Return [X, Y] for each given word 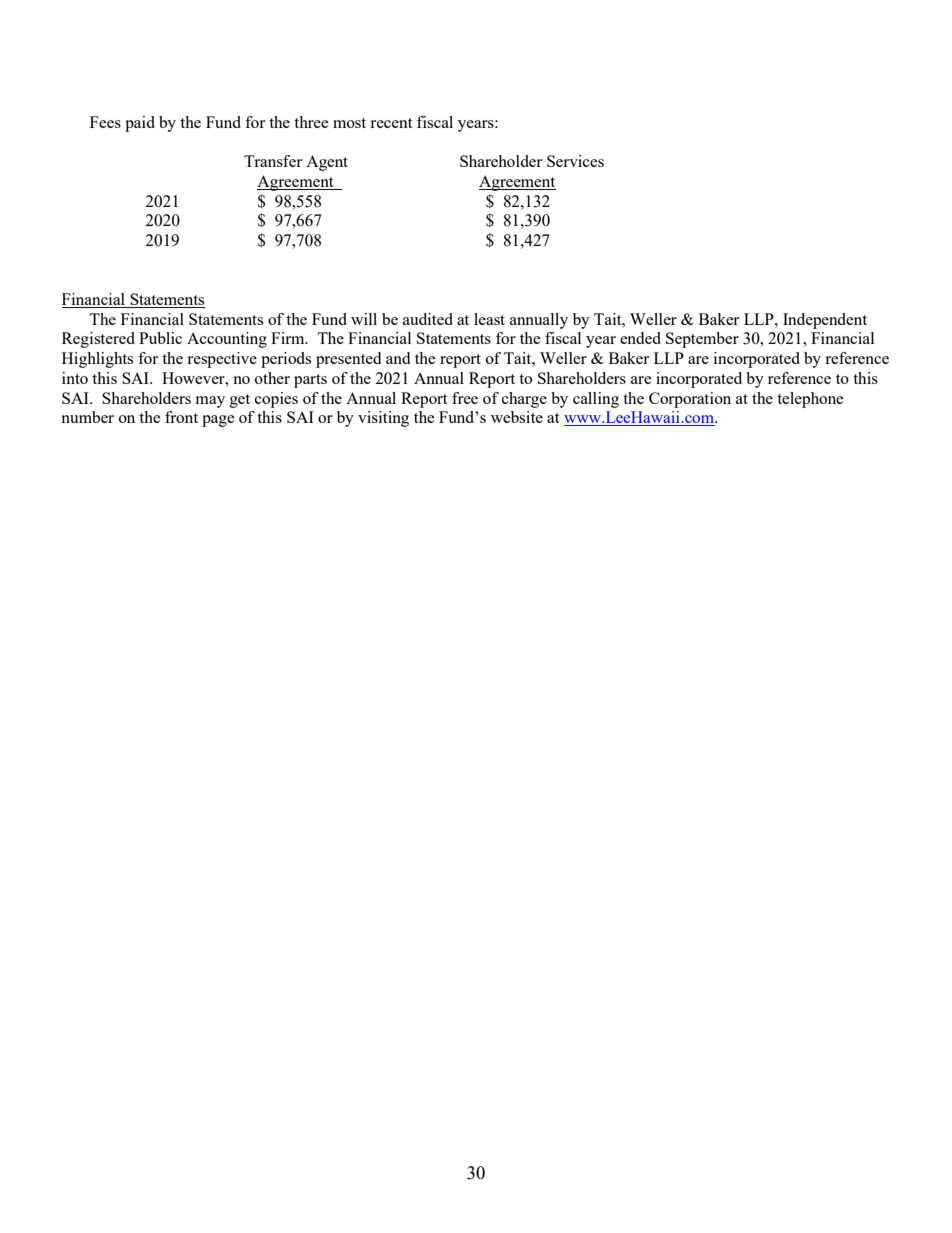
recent [391, 123]
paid [140, 124]
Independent [825, 321]
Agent [327, 163]
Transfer [273, 161]
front [181, 417]
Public [160, 338]
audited [428, 319]
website [517, 417]
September [702, 340]
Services [575, 161]
